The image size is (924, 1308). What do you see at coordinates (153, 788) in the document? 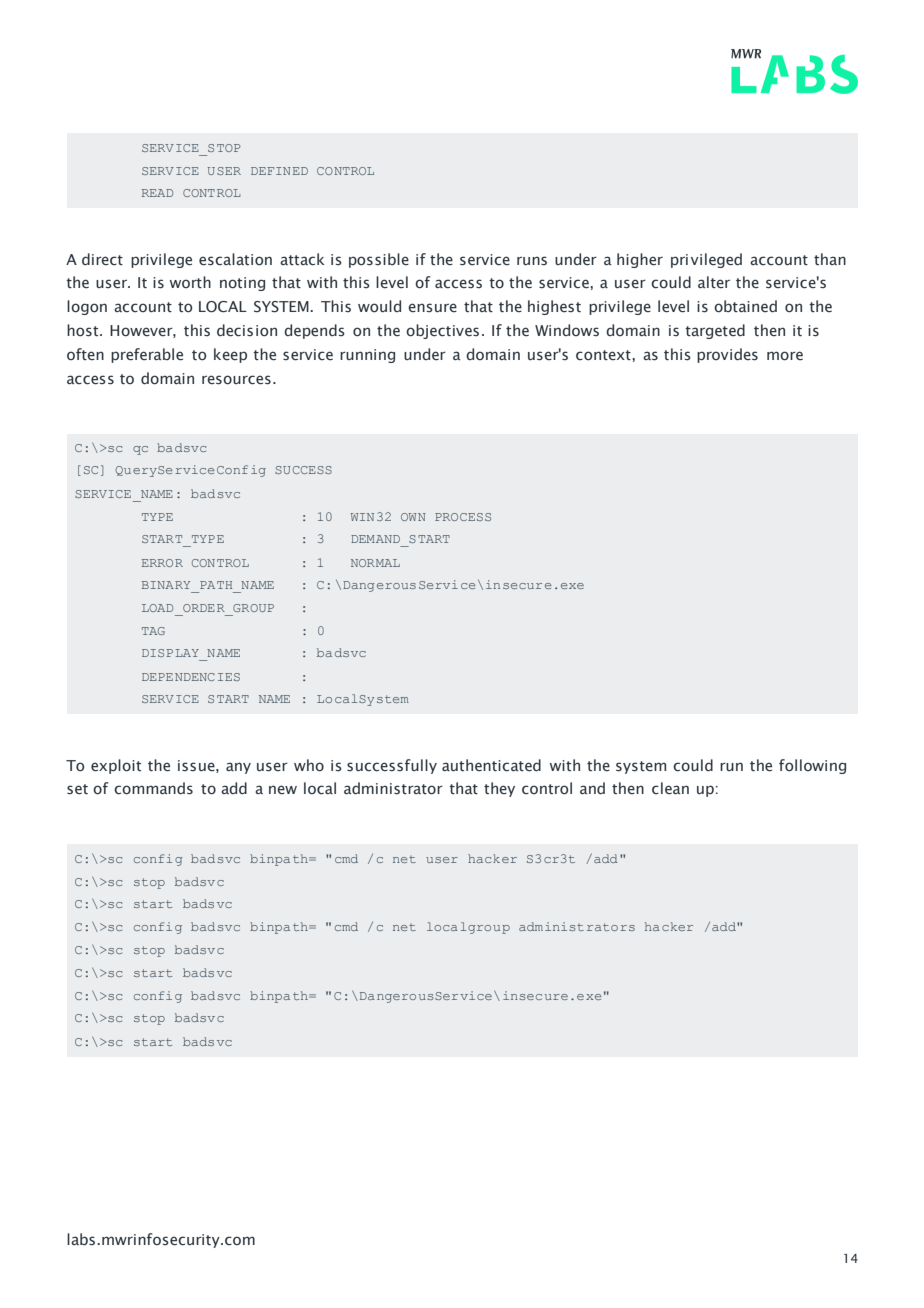
I see `commands` at bounding box center [153, 788].
